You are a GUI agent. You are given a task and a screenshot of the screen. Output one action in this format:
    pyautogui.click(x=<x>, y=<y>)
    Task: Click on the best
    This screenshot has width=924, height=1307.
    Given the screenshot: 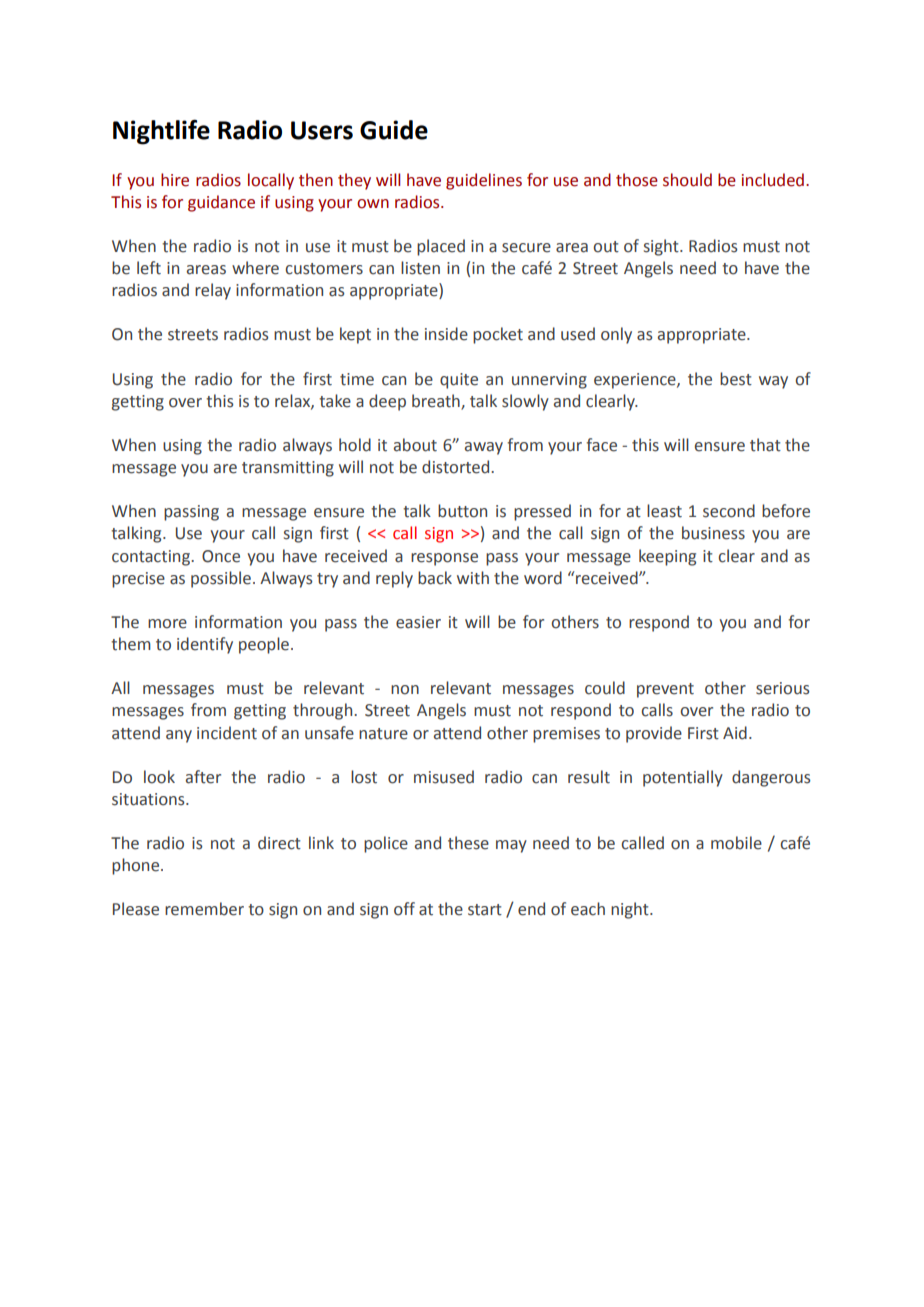 What is the action you would take?
    pyautogui.click(x=736, y=379)
